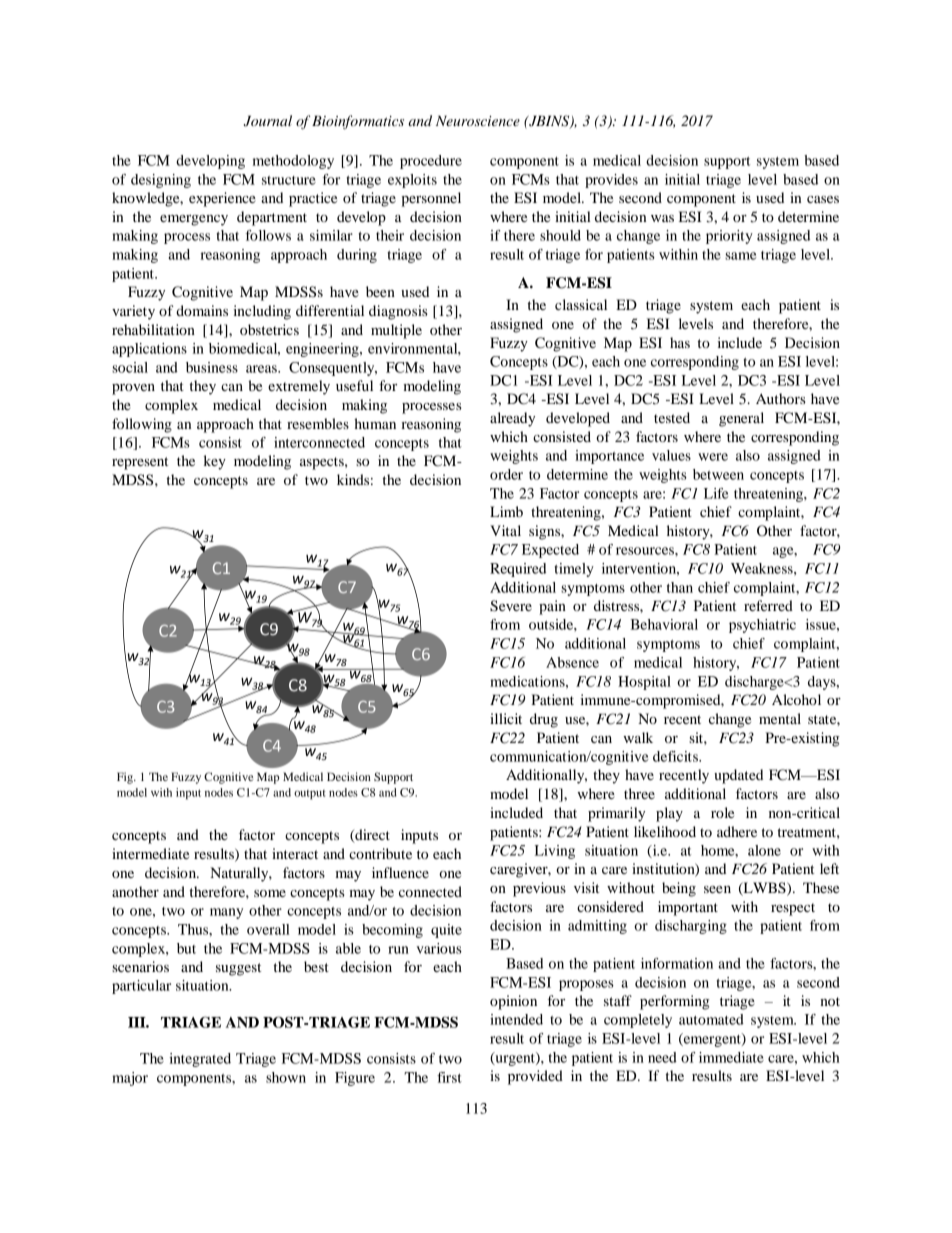 The height and width of the image is (1233, 952). What do you see at coordinates (555, 852) in the image?
I see `Living` at bounding box center [555, 852].
